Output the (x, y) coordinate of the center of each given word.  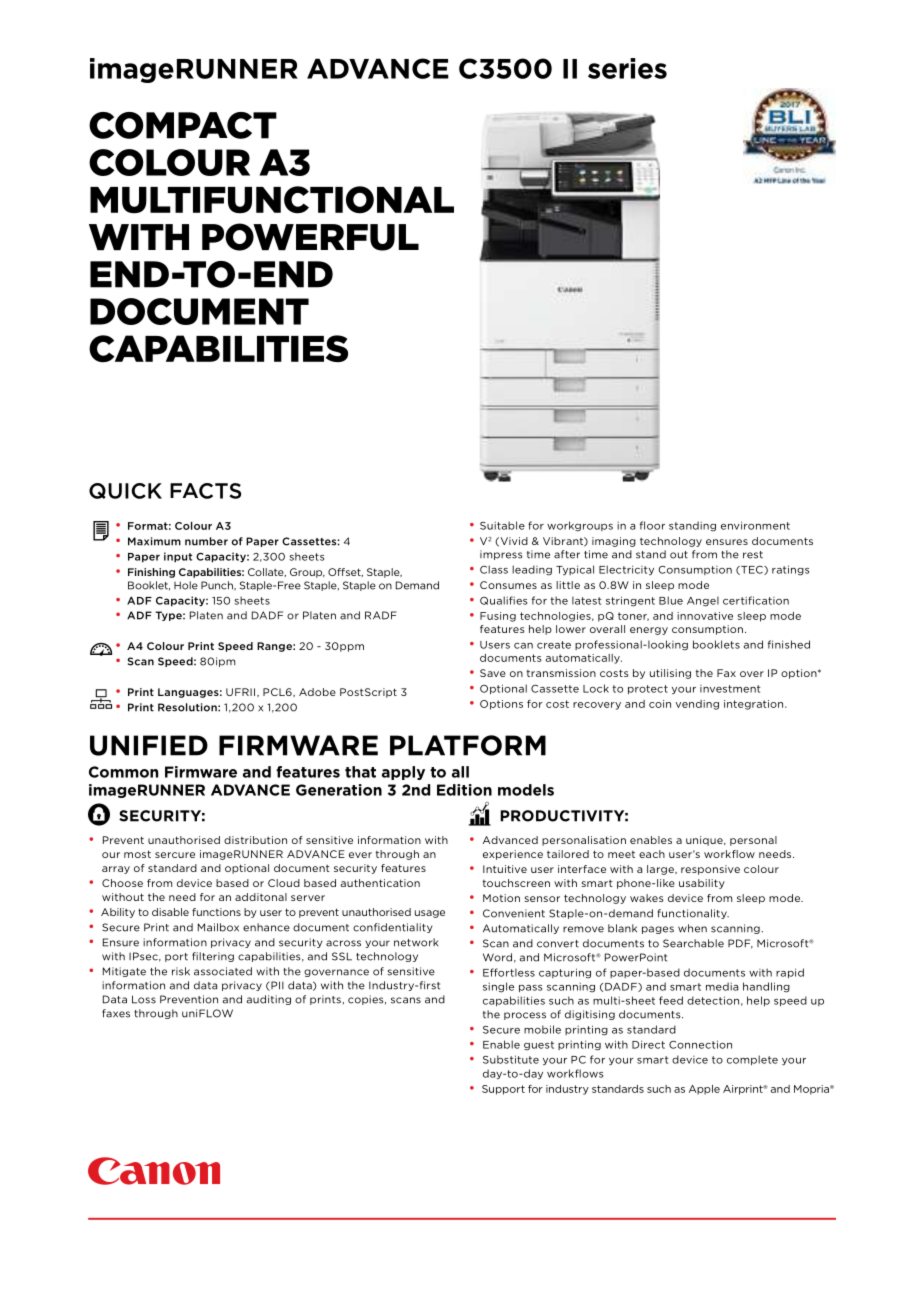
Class (494, 569)
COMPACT (183, 125)
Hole (186, 585)
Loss (144, 999)
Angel (703, 601)
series (627, 68)
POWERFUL (310, 237)
